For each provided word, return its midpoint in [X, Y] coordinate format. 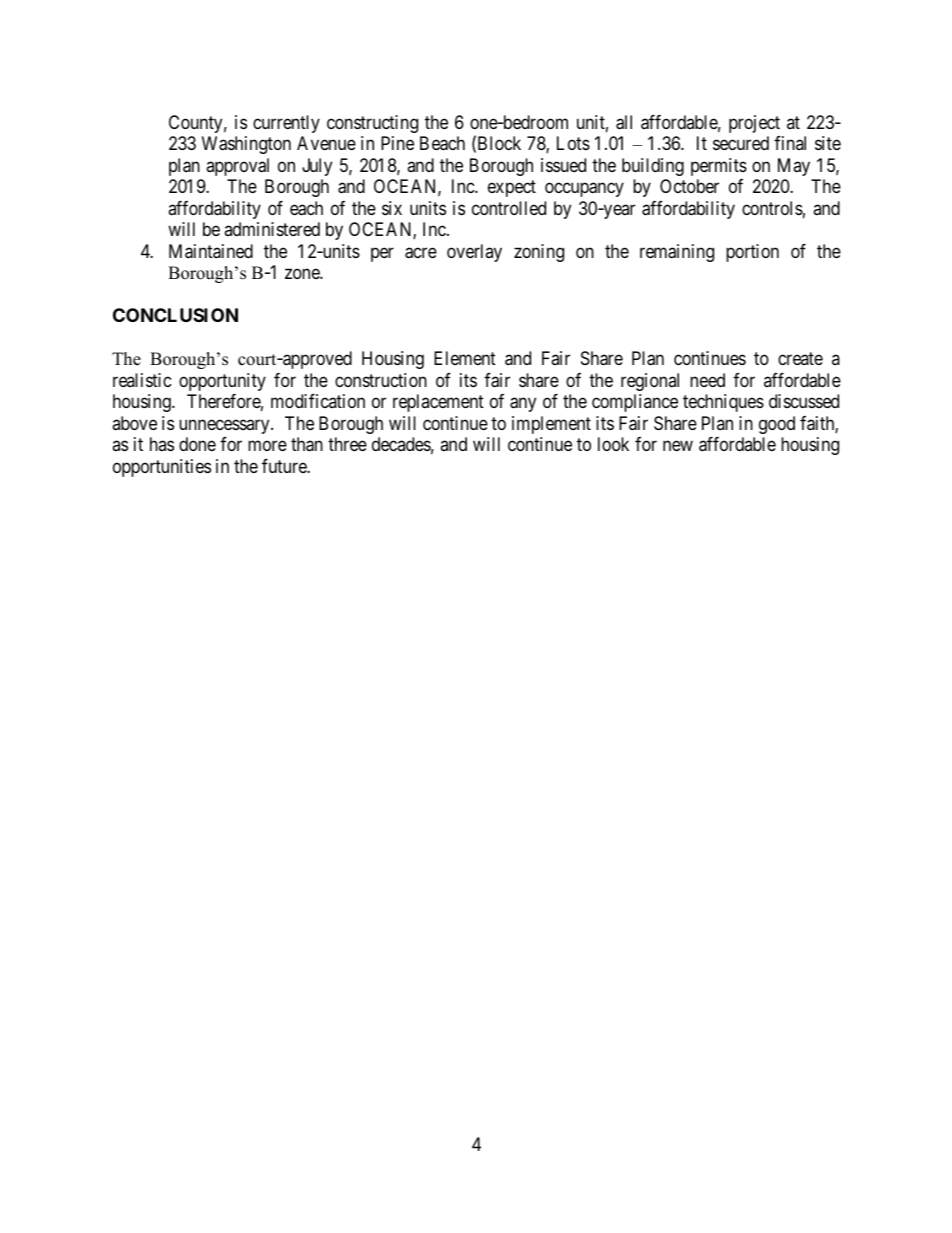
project [754, 124]
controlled [509, 208]
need [707, 380]
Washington [246, 145]
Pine [397, 143]
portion [752, 253]
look [613, 444]
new [678, 446]
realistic [142, 380]
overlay [474, 253]
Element [465, 358]
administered [272, 229]
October [689, 186]
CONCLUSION [175, 315]
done [197, 444]
